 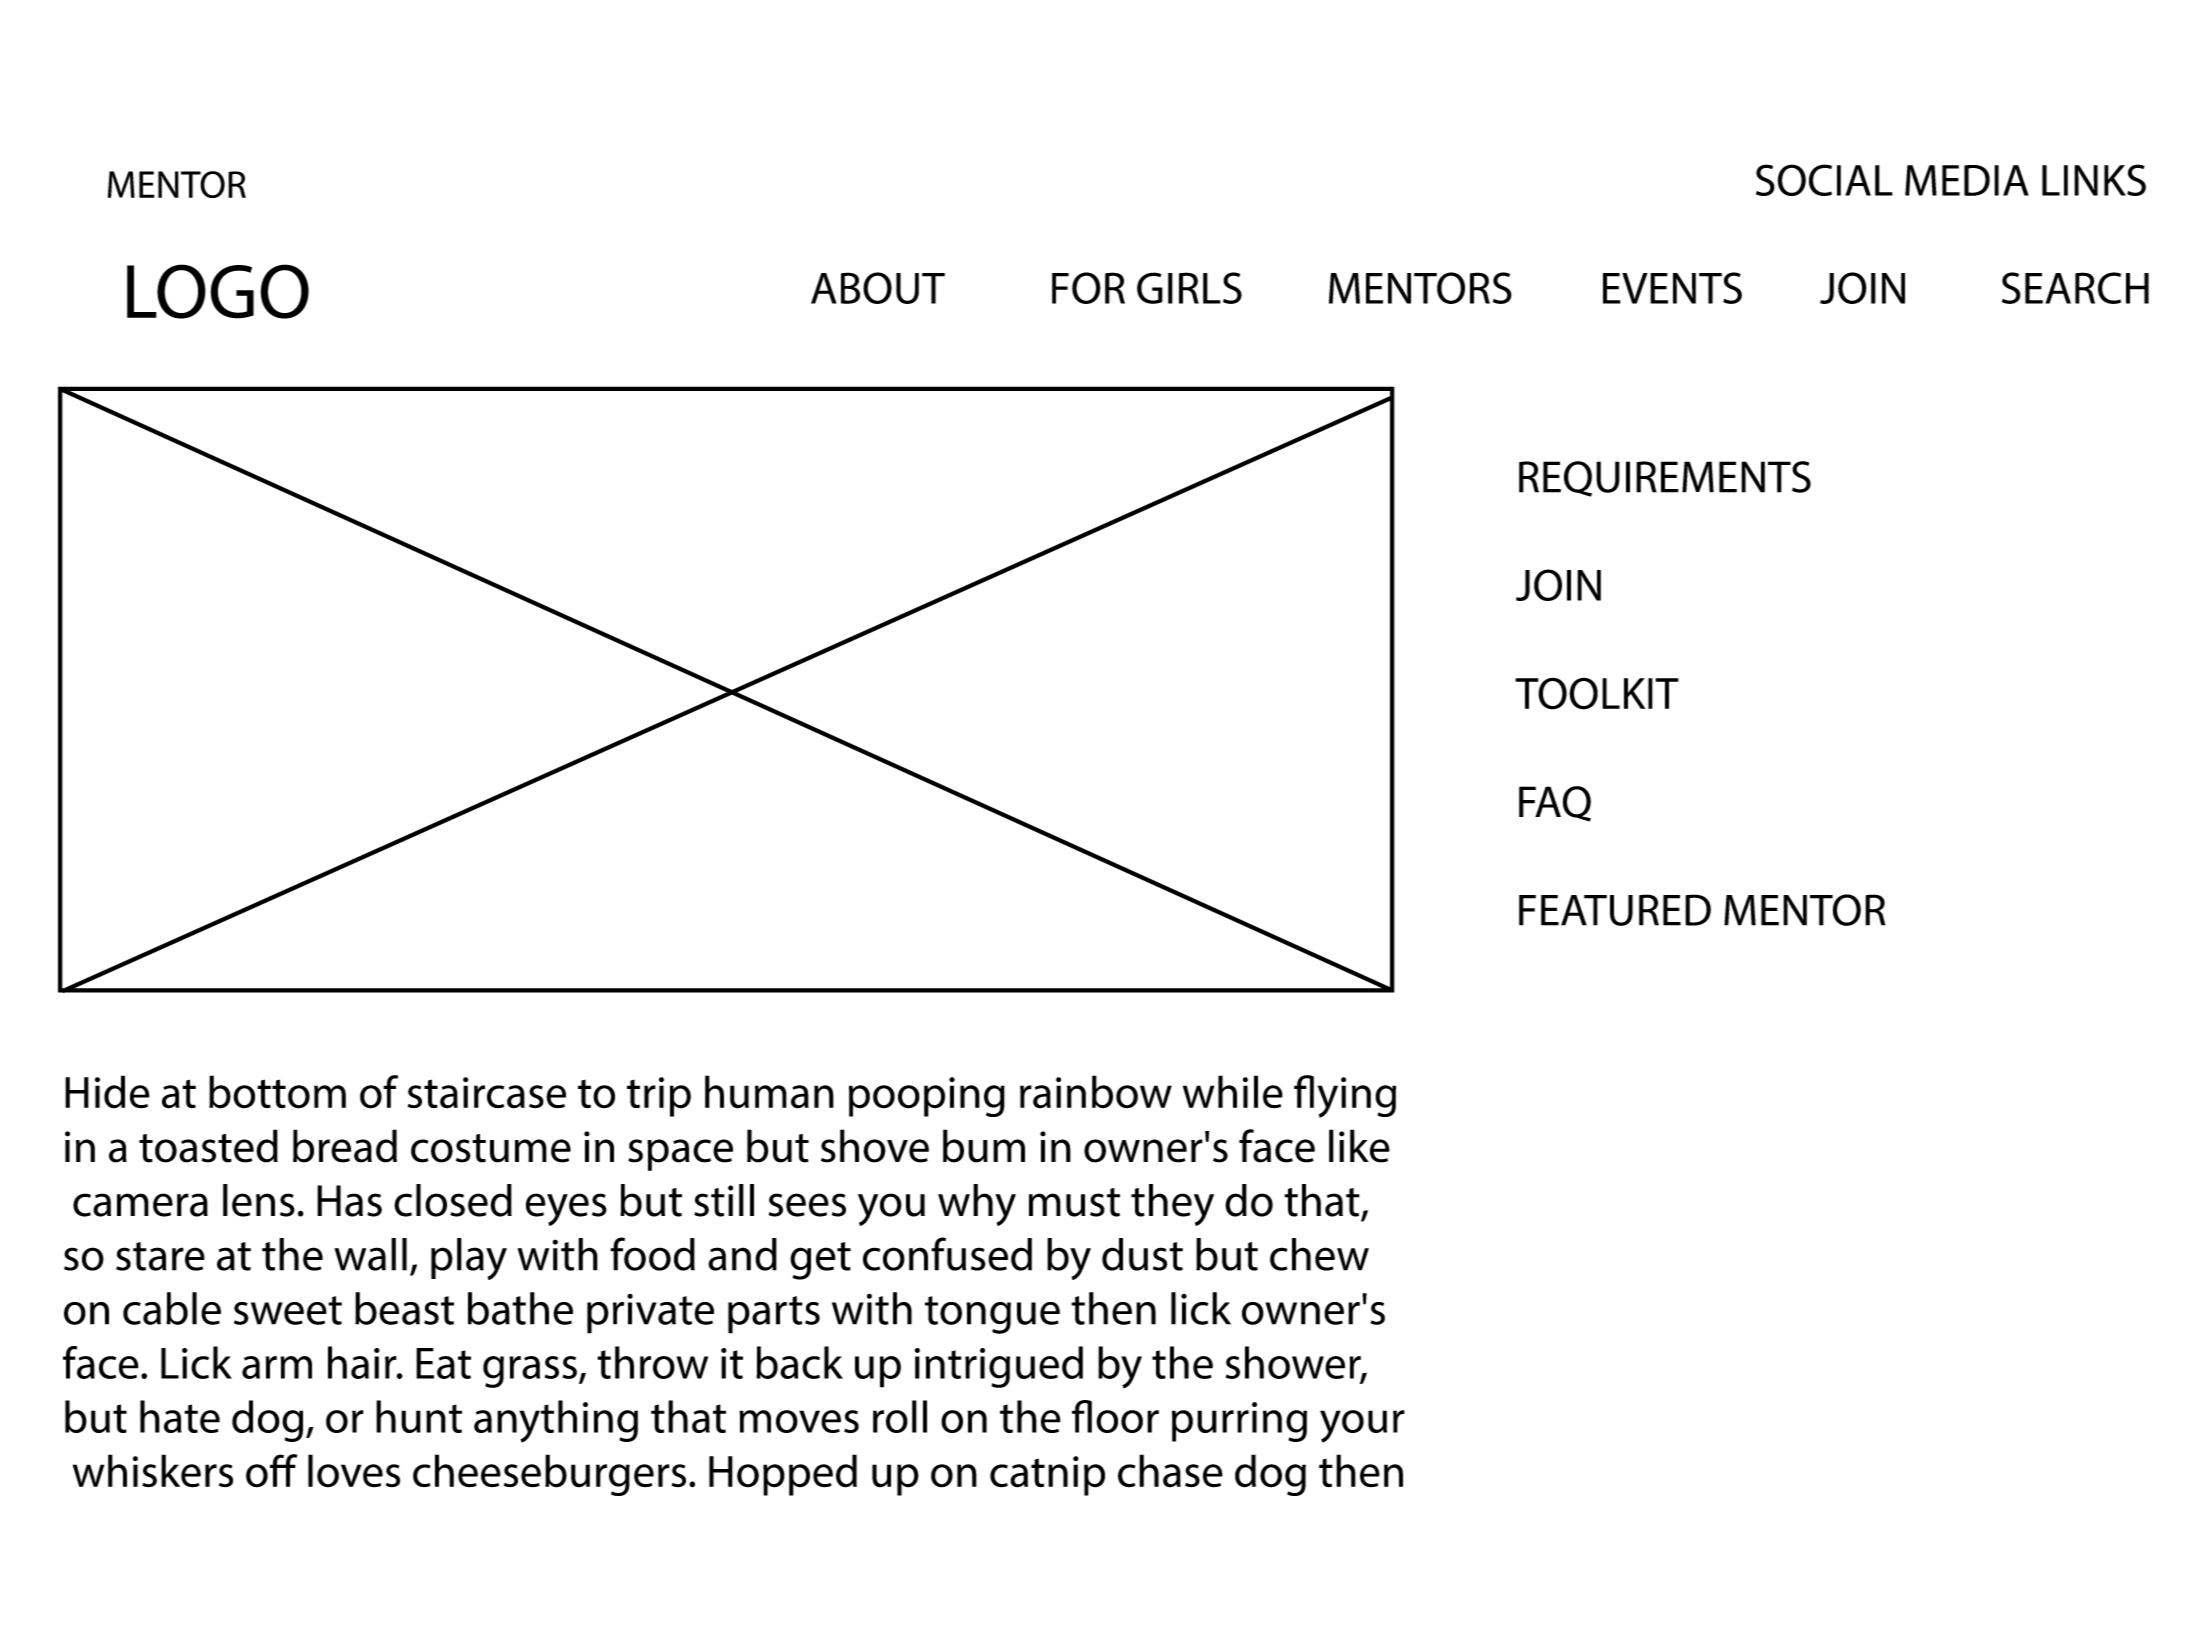 What do you see at coordinates (1088, 288) in the document?
I see `FOR` at bounding box center [1088, 288].
